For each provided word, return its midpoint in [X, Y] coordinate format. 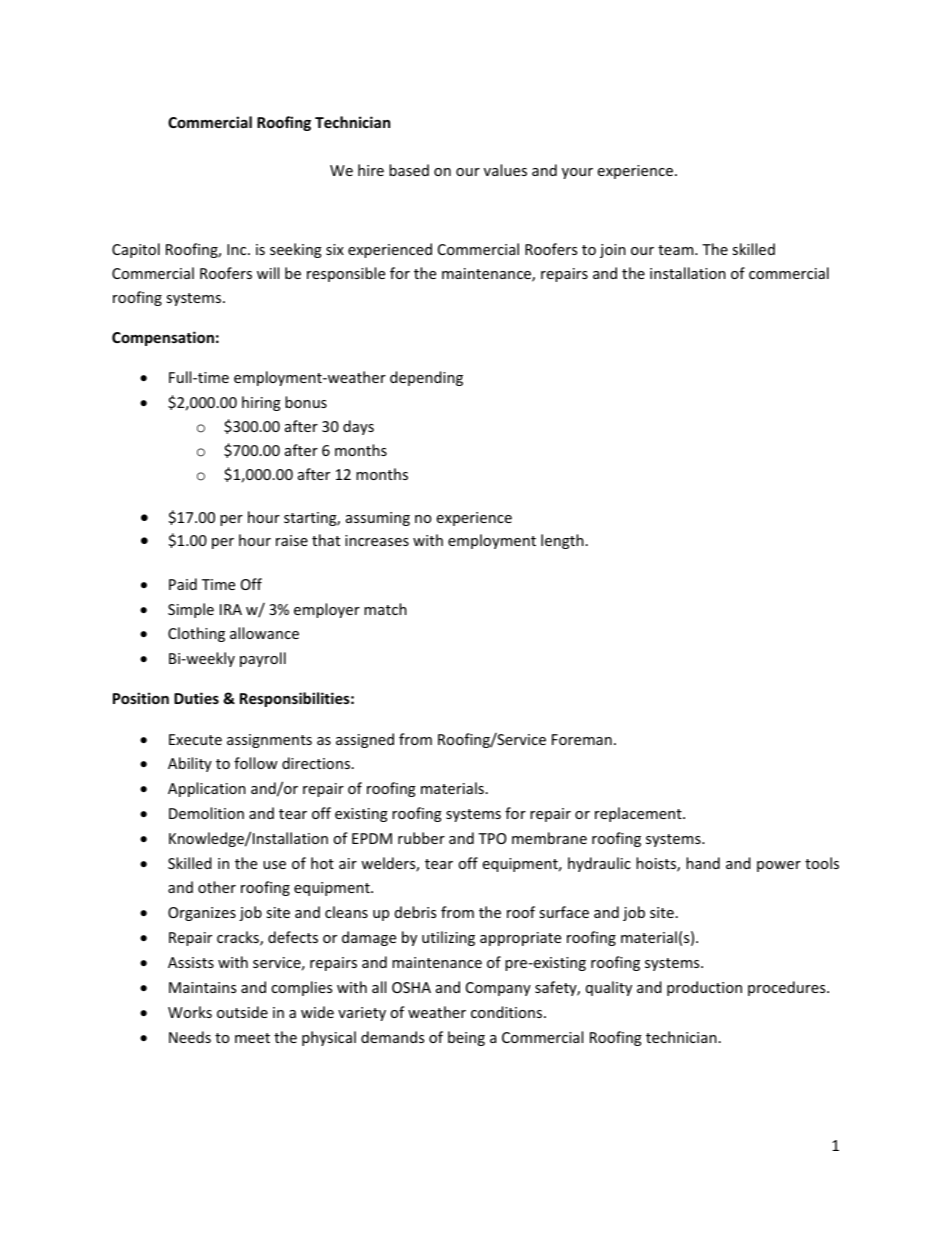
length [562, 541]
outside [242, 1012]
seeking [296, 250]
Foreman [582, 739]
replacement [639, 814]
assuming [378, 519]
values [505, 170]
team [677, 250]
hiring [261, 403]
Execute [195, 739]
